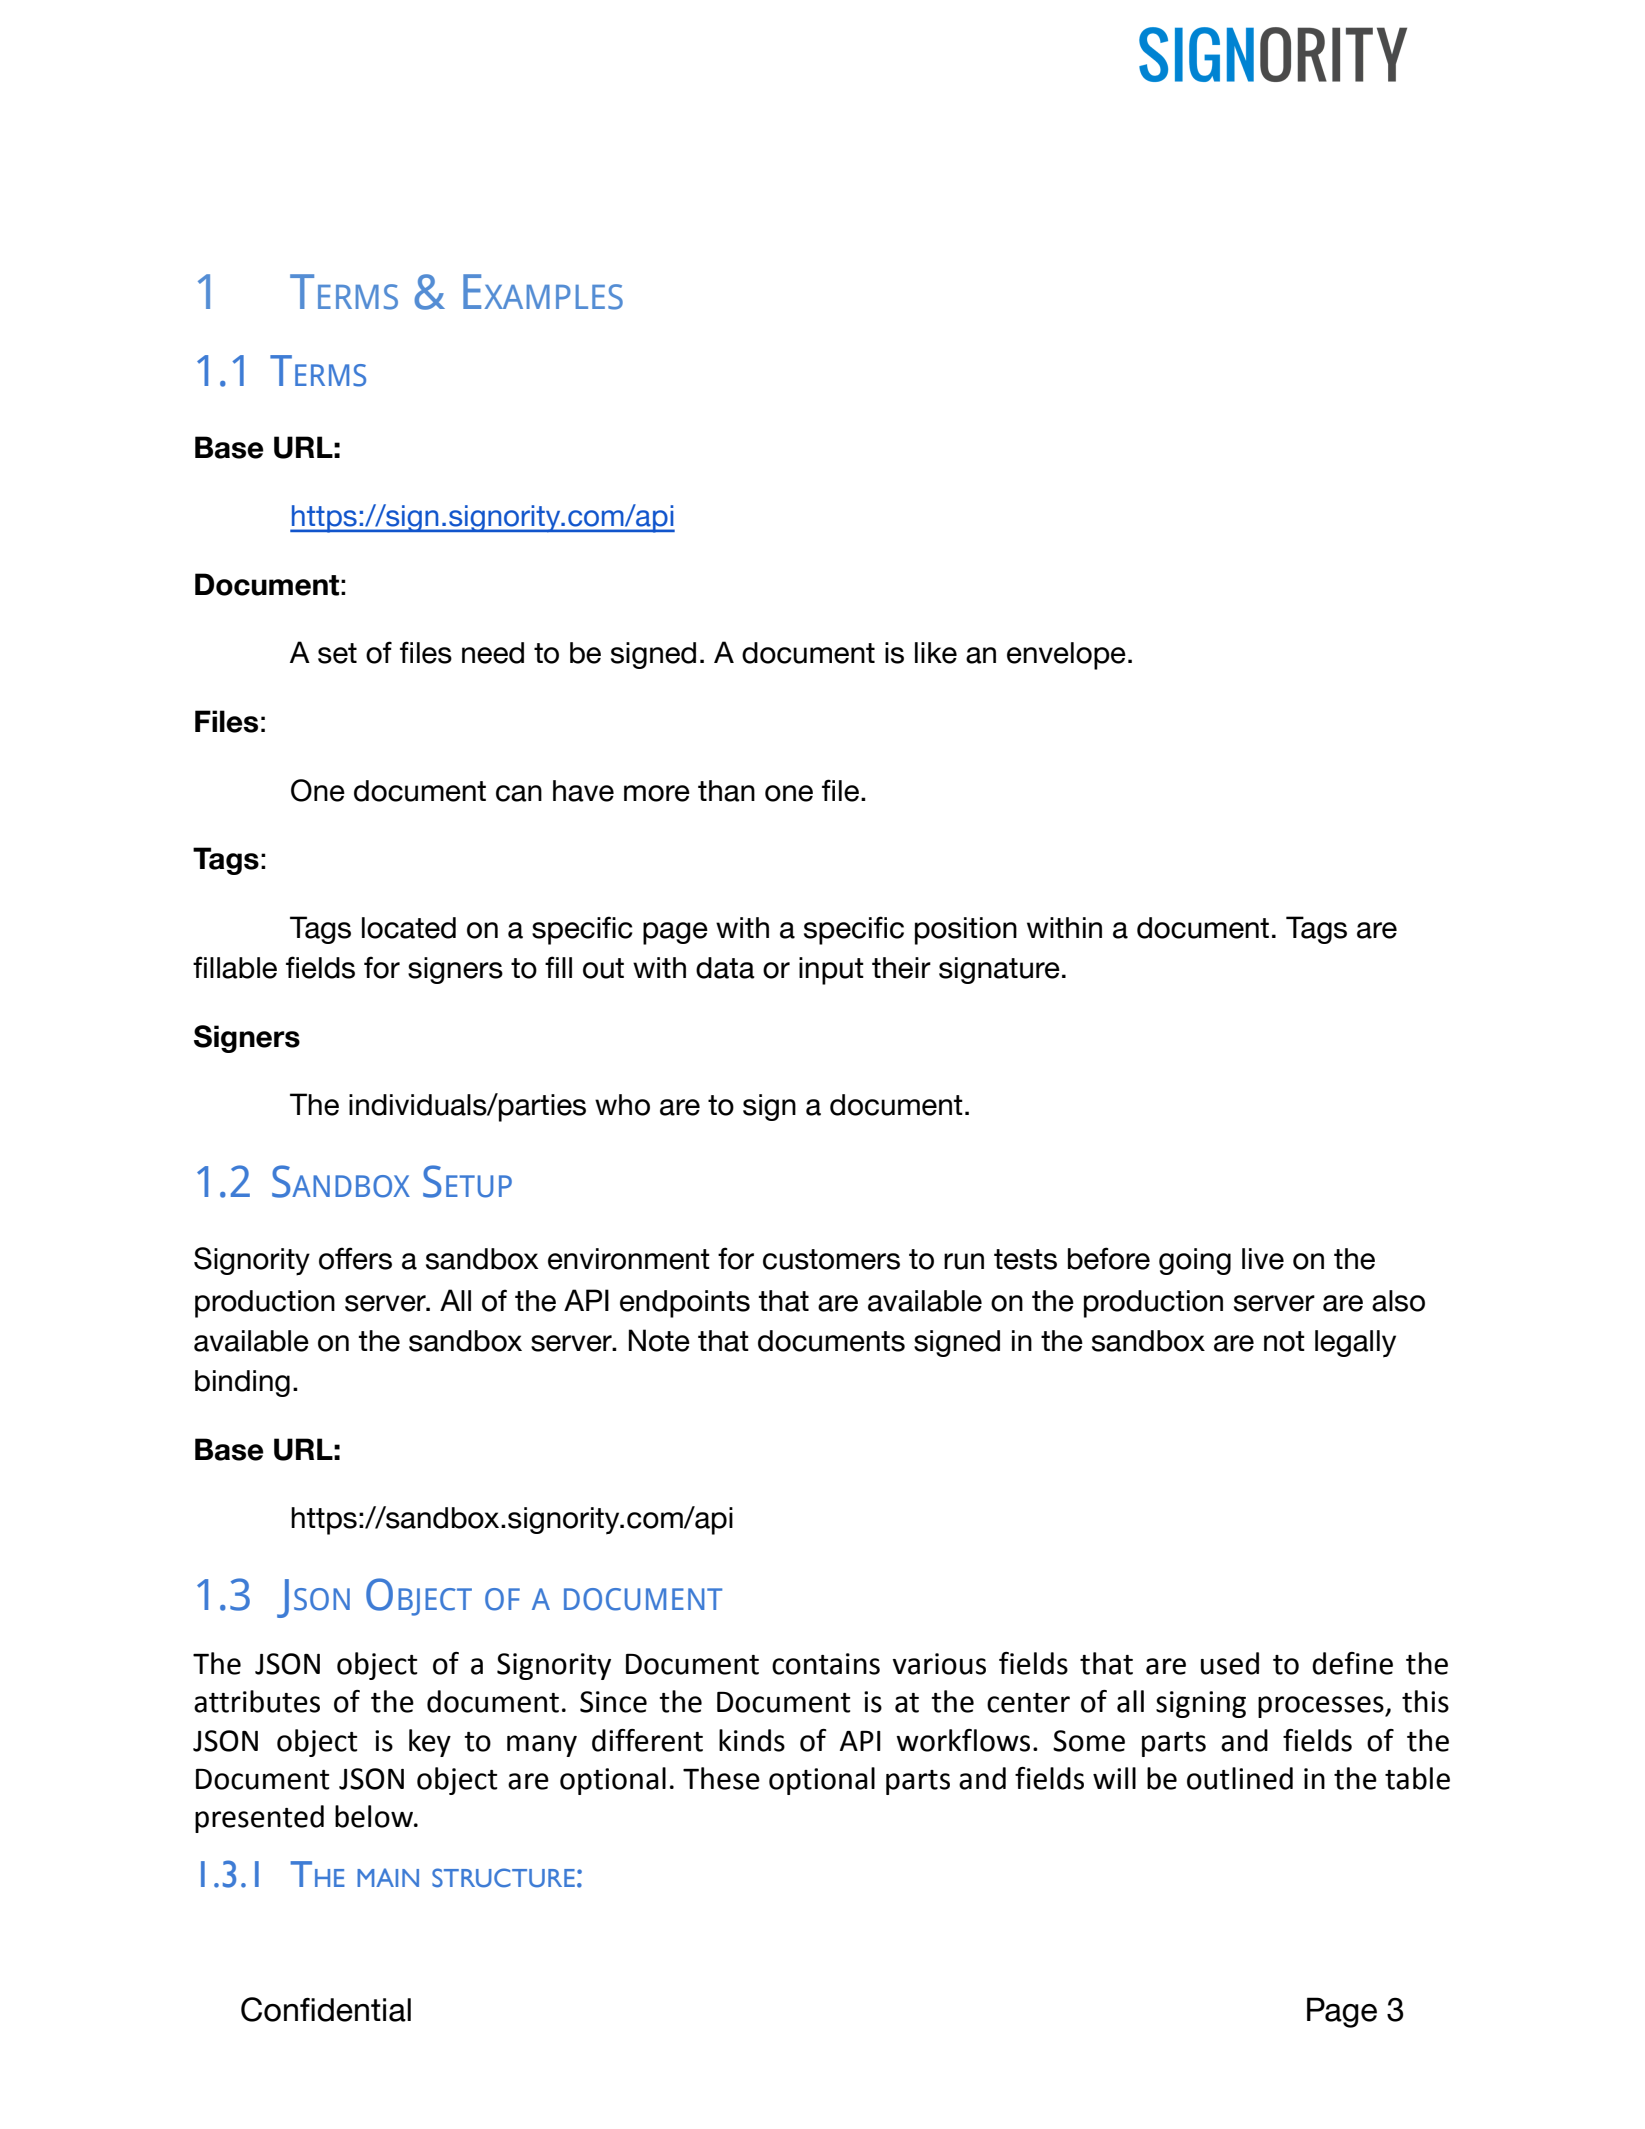 Image resolution: width=1645 pixels, height=2129 pixels. What do you see at coordinates (355, 1258) in the page?
I see `offers` at bounding box center [355, 1258].
